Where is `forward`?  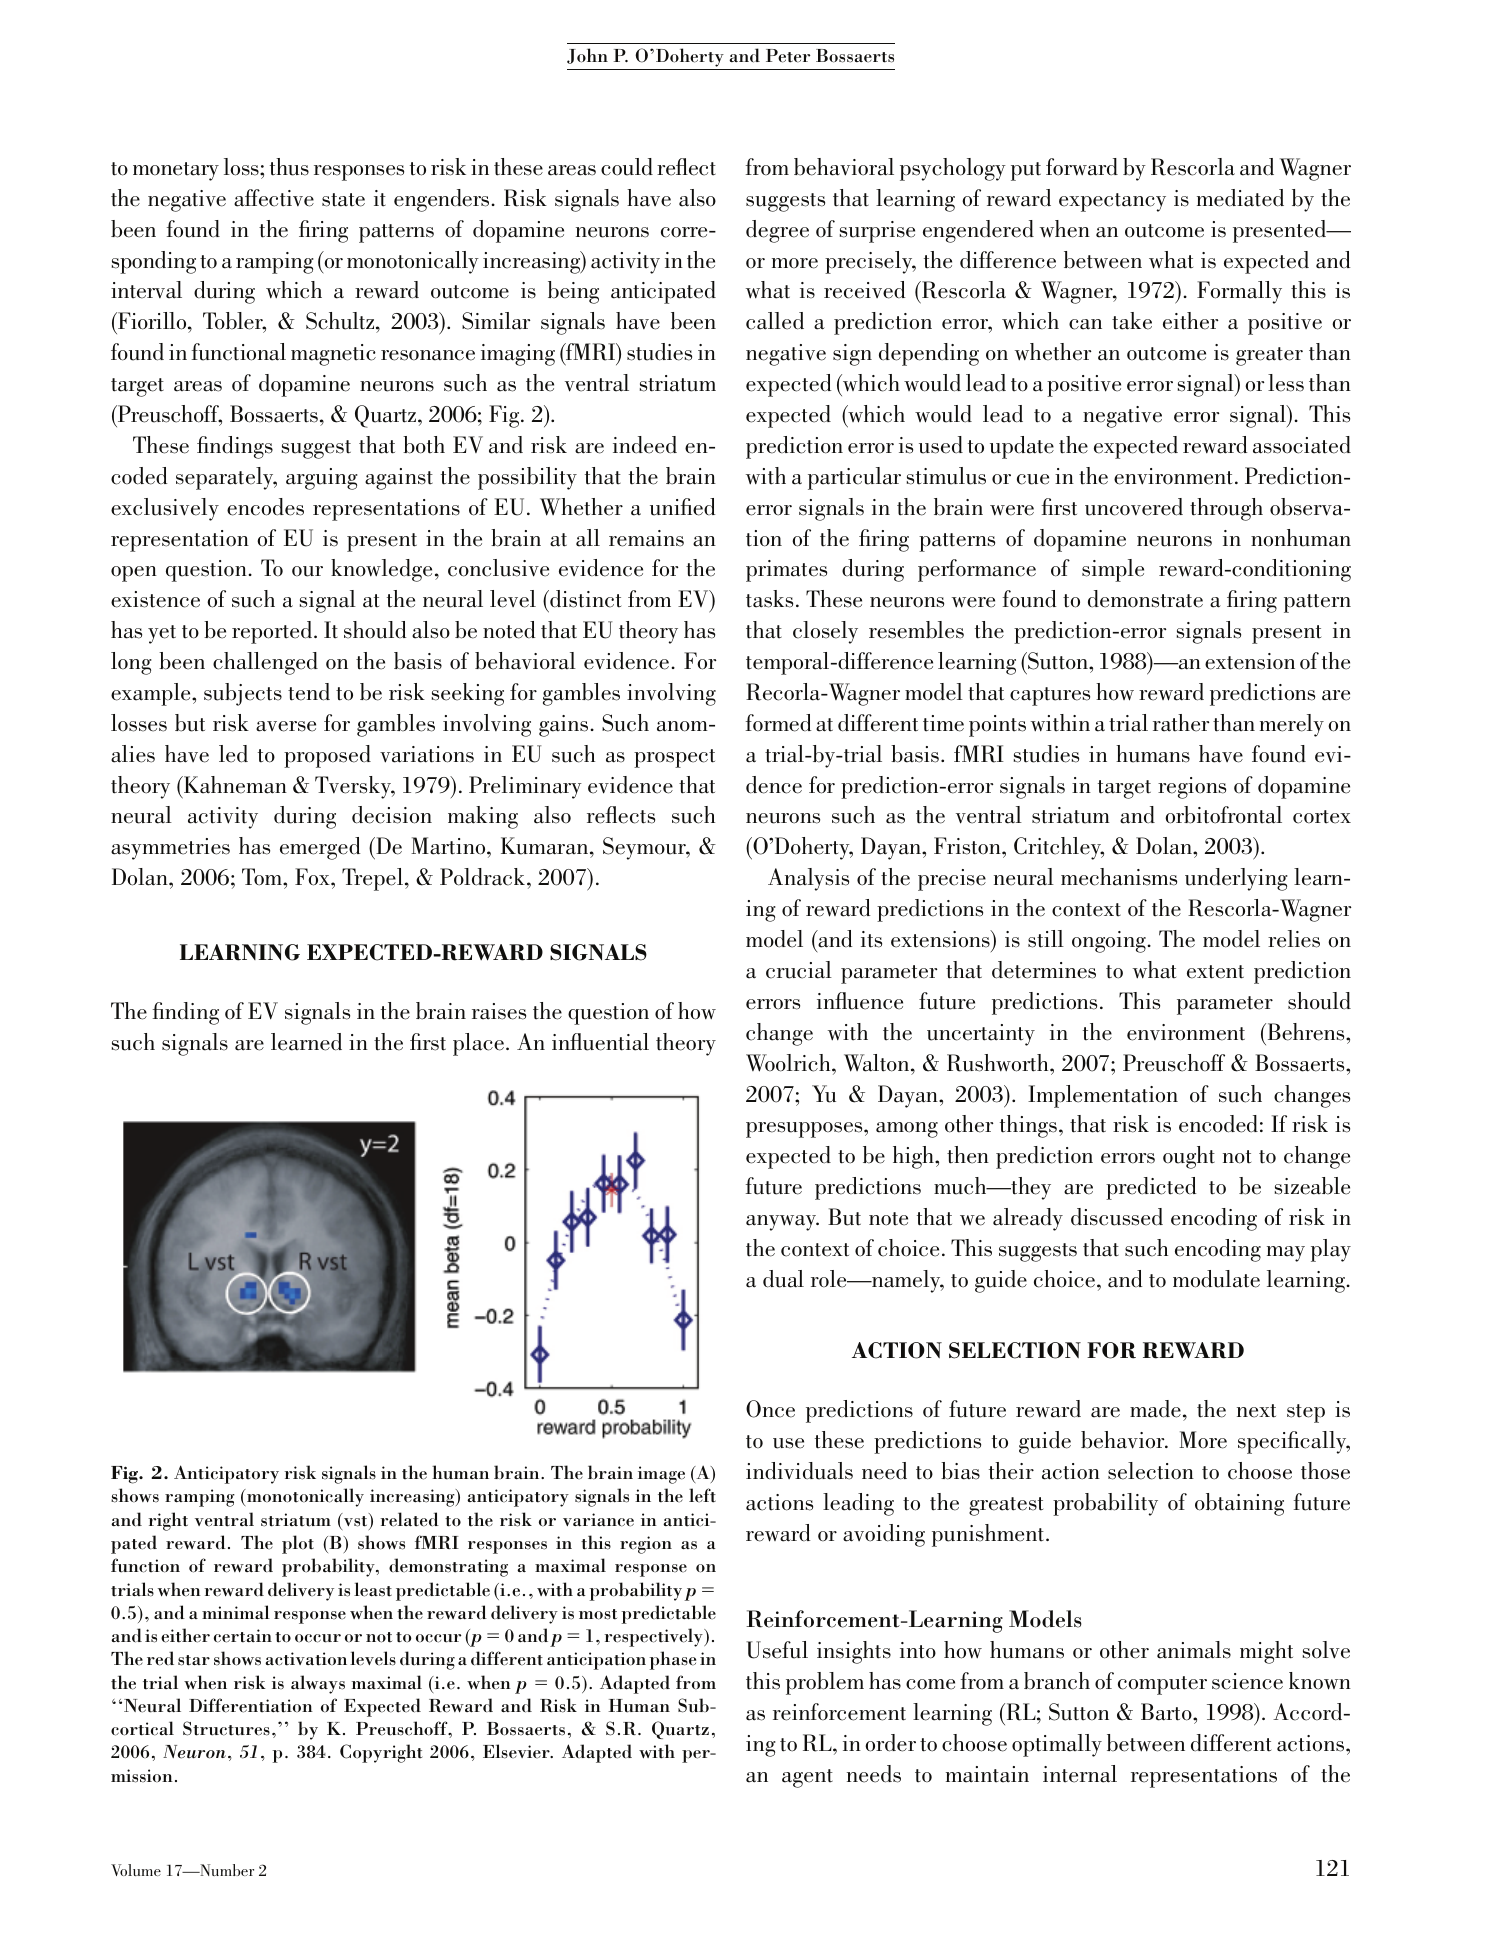 forward is located at coordinates (1082, 167).
